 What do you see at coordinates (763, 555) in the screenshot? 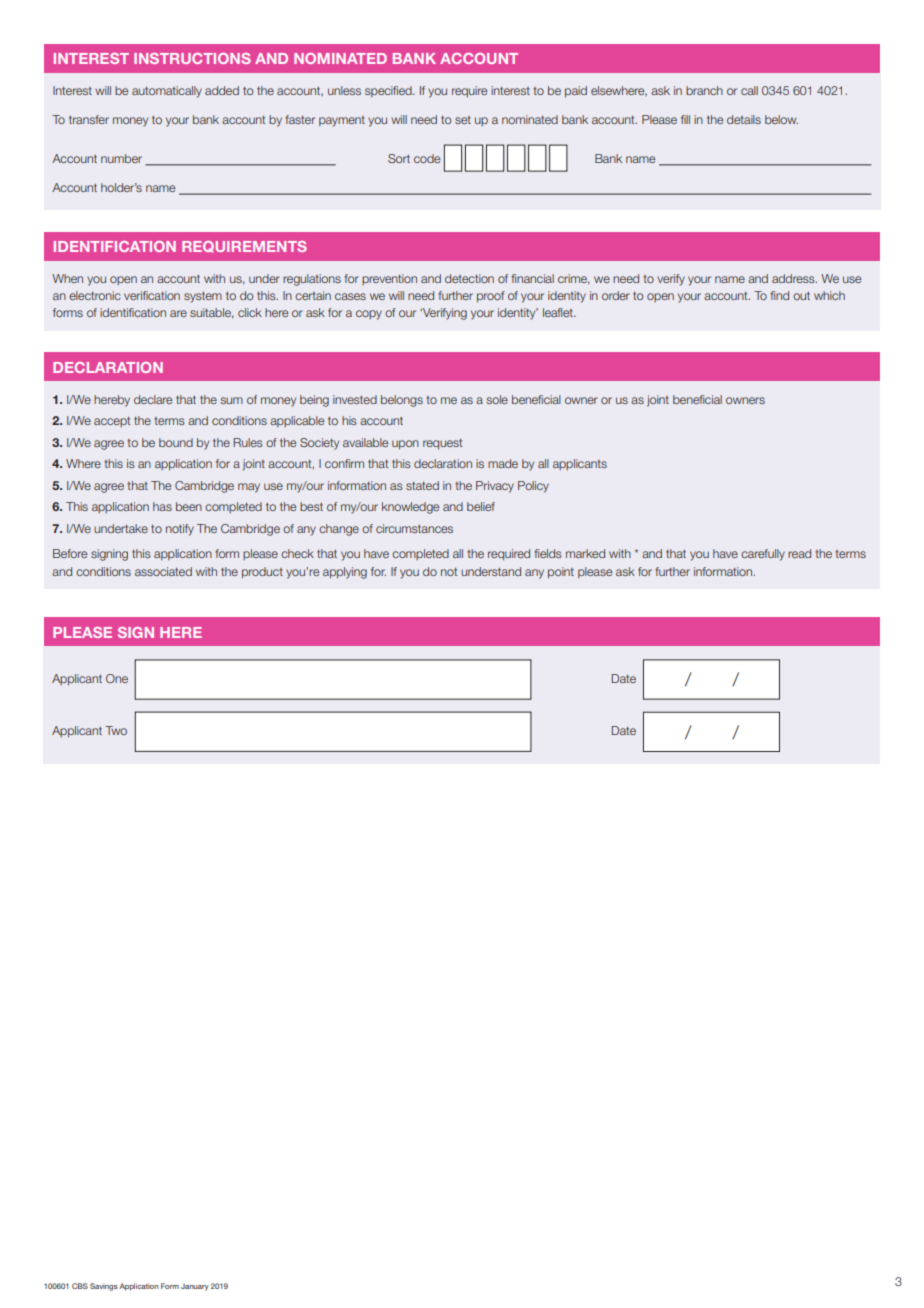
I see `carefully` at bounding box center [763, 555].
